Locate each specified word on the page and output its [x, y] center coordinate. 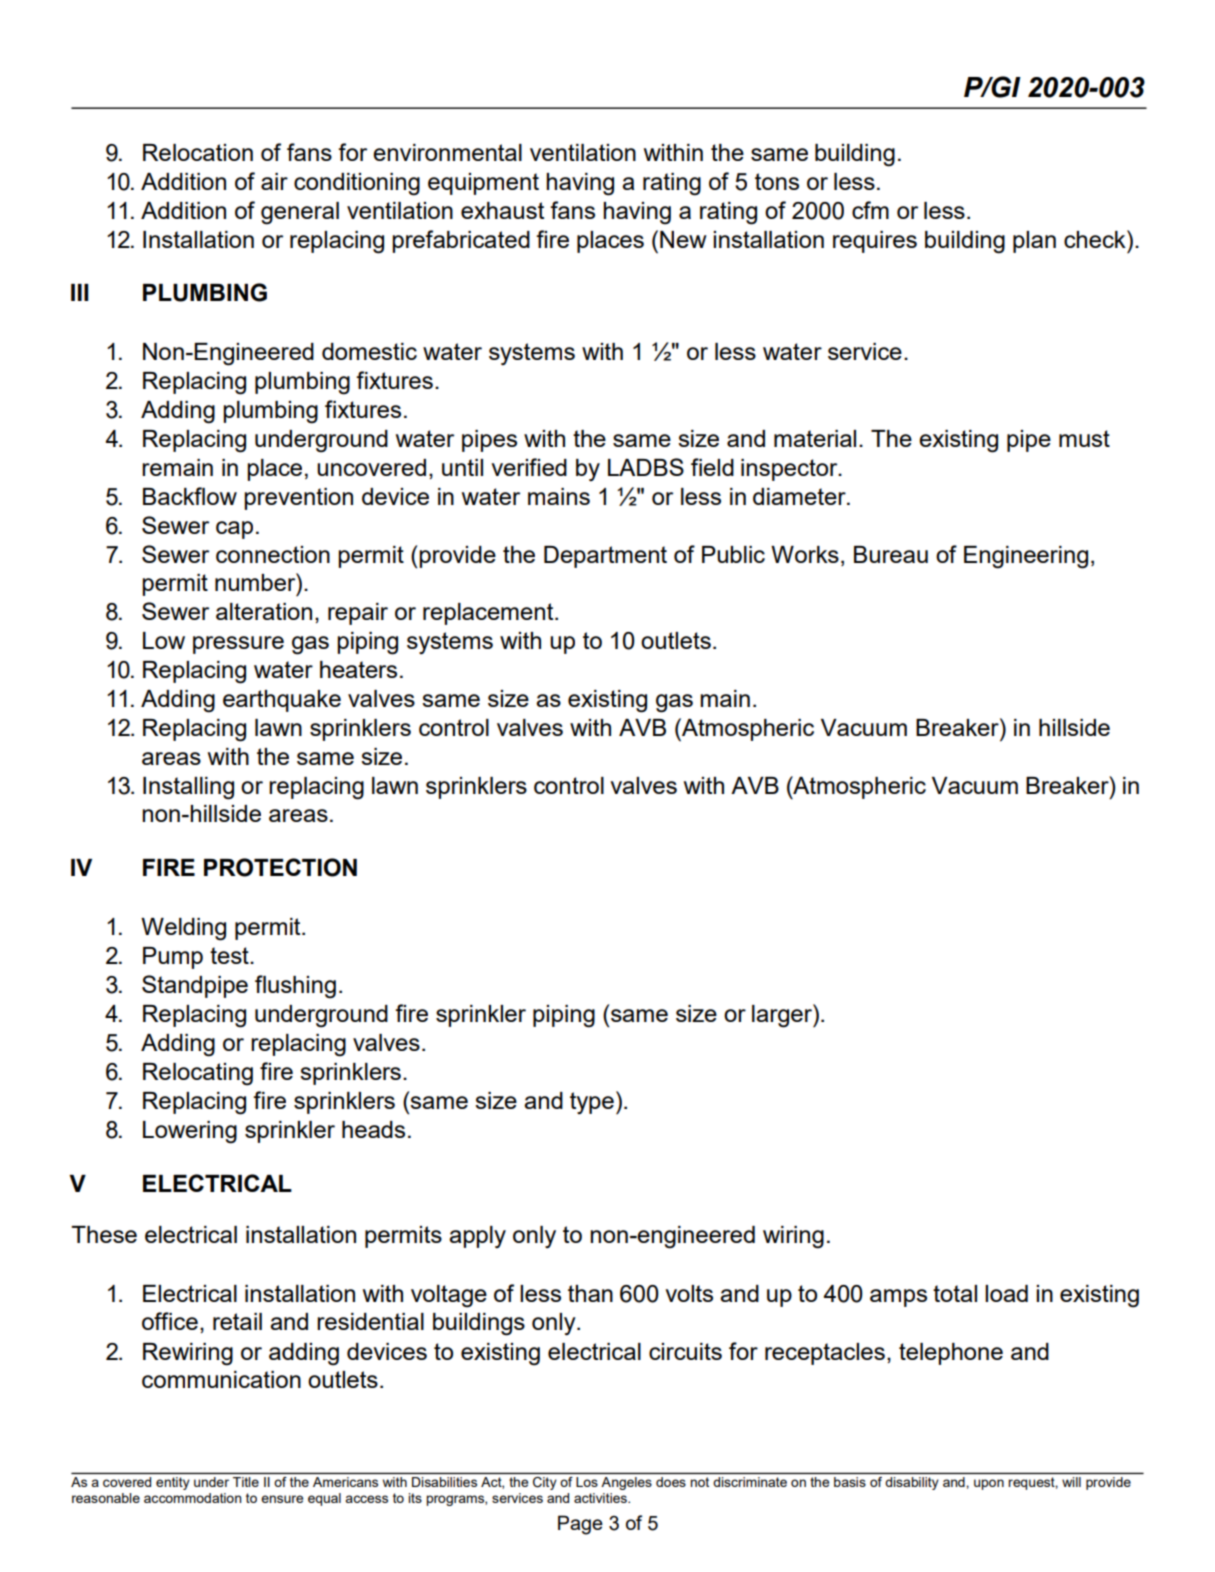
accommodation [192, 1498]
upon [989, 1484]
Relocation [198, 152]
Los [587, 1482]
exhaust [502, 210]
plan [1034, 242]
